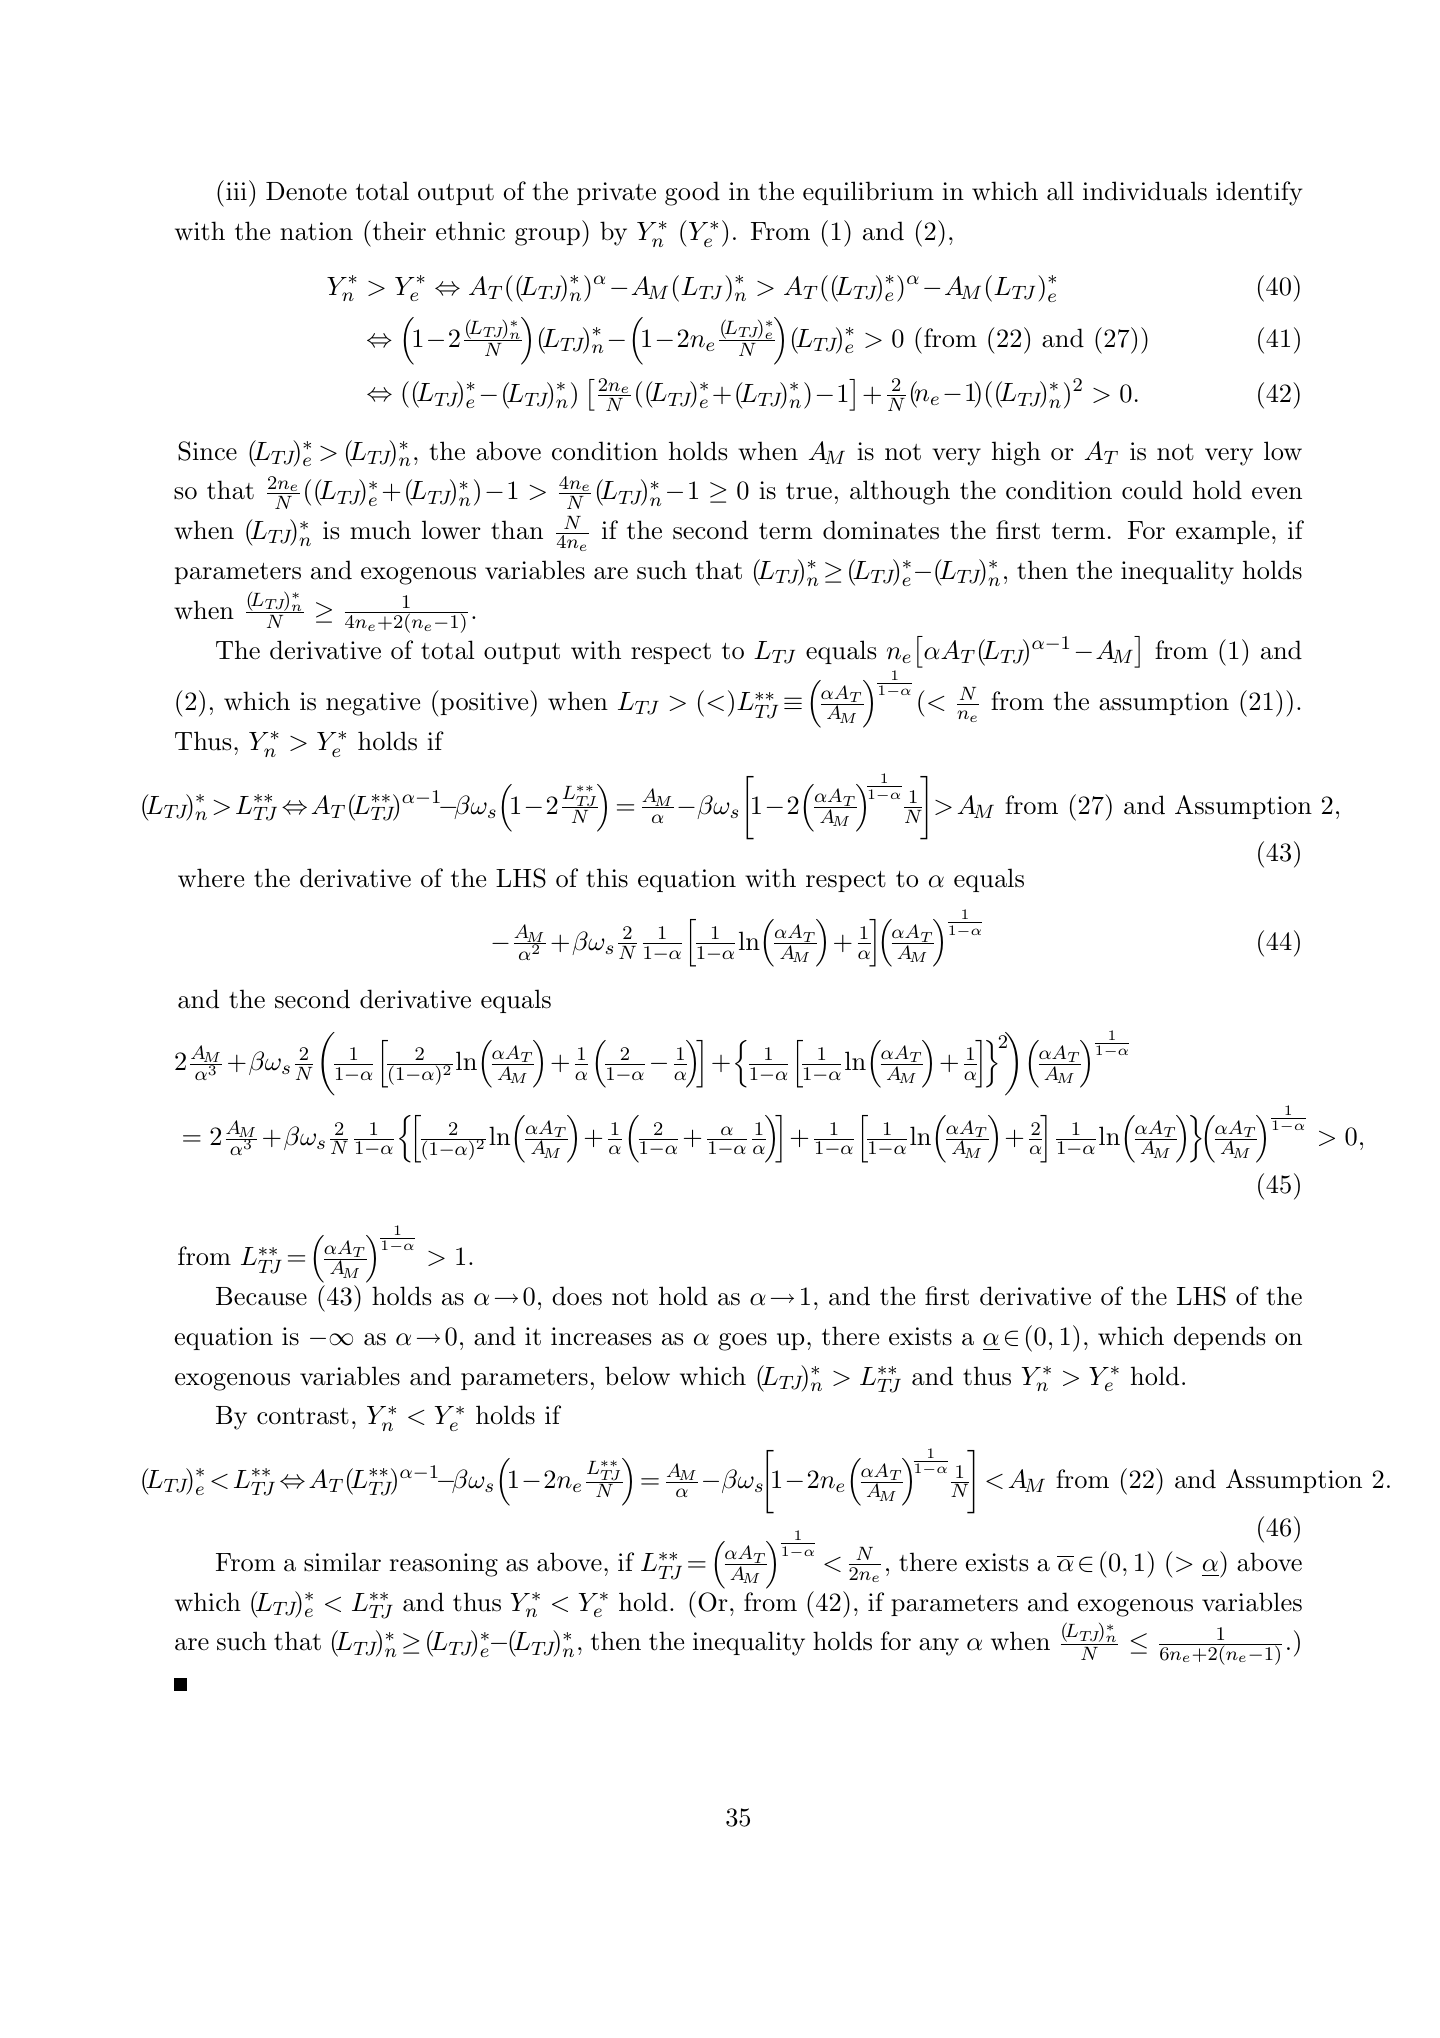 The height and width of the screenshot is (2038, 1440). What do you see at coordinates (484, 704) in the screenshot?
I see `positive` at bounding box center [484, 704].
